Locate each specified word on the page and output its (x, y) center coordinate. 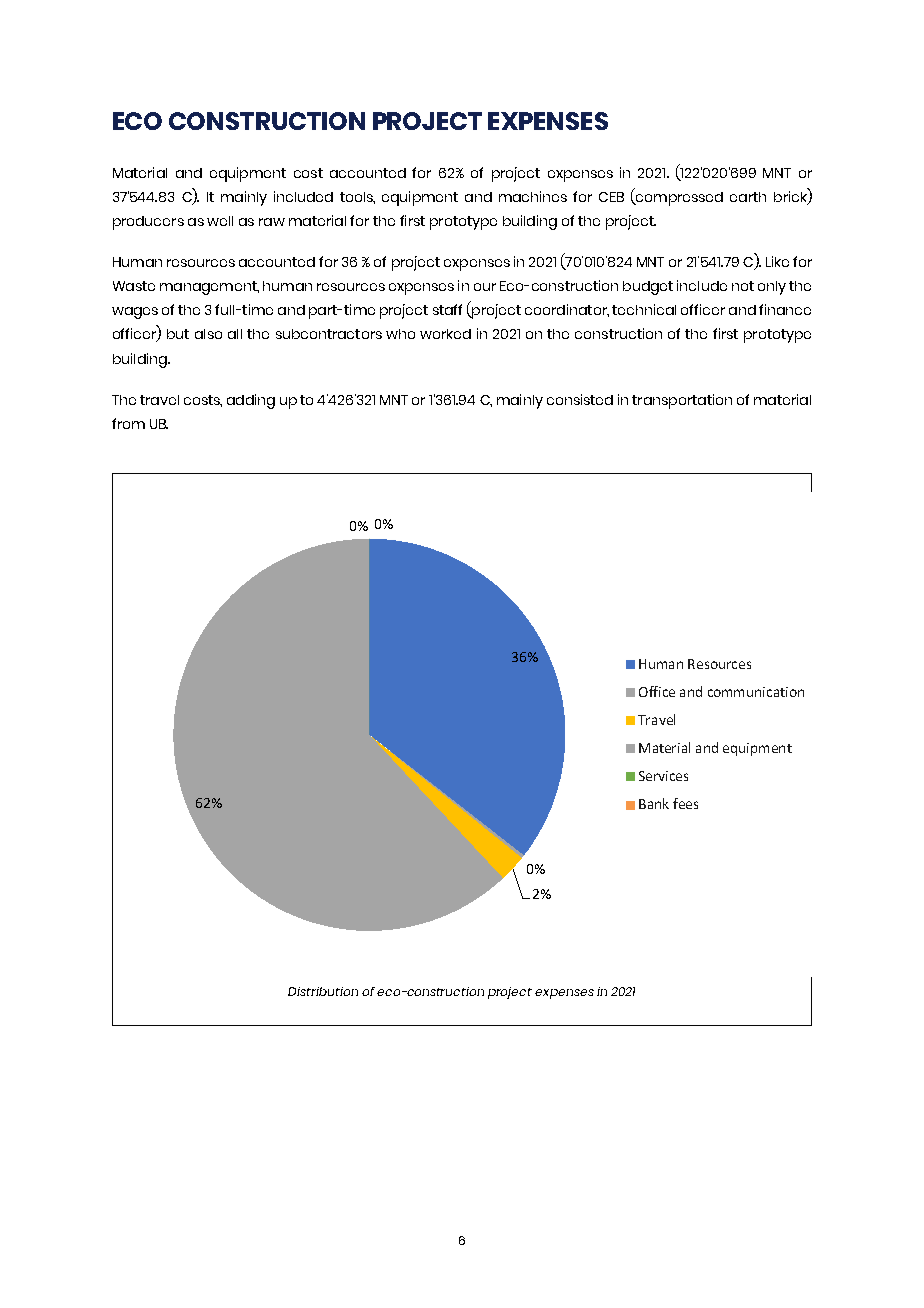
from (128, 423)
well (220, 221)
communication (756, 692)
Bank (654, 803)
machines (533, 196)
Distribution (323, 991)
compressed (678, 199)
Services (663, 776)
